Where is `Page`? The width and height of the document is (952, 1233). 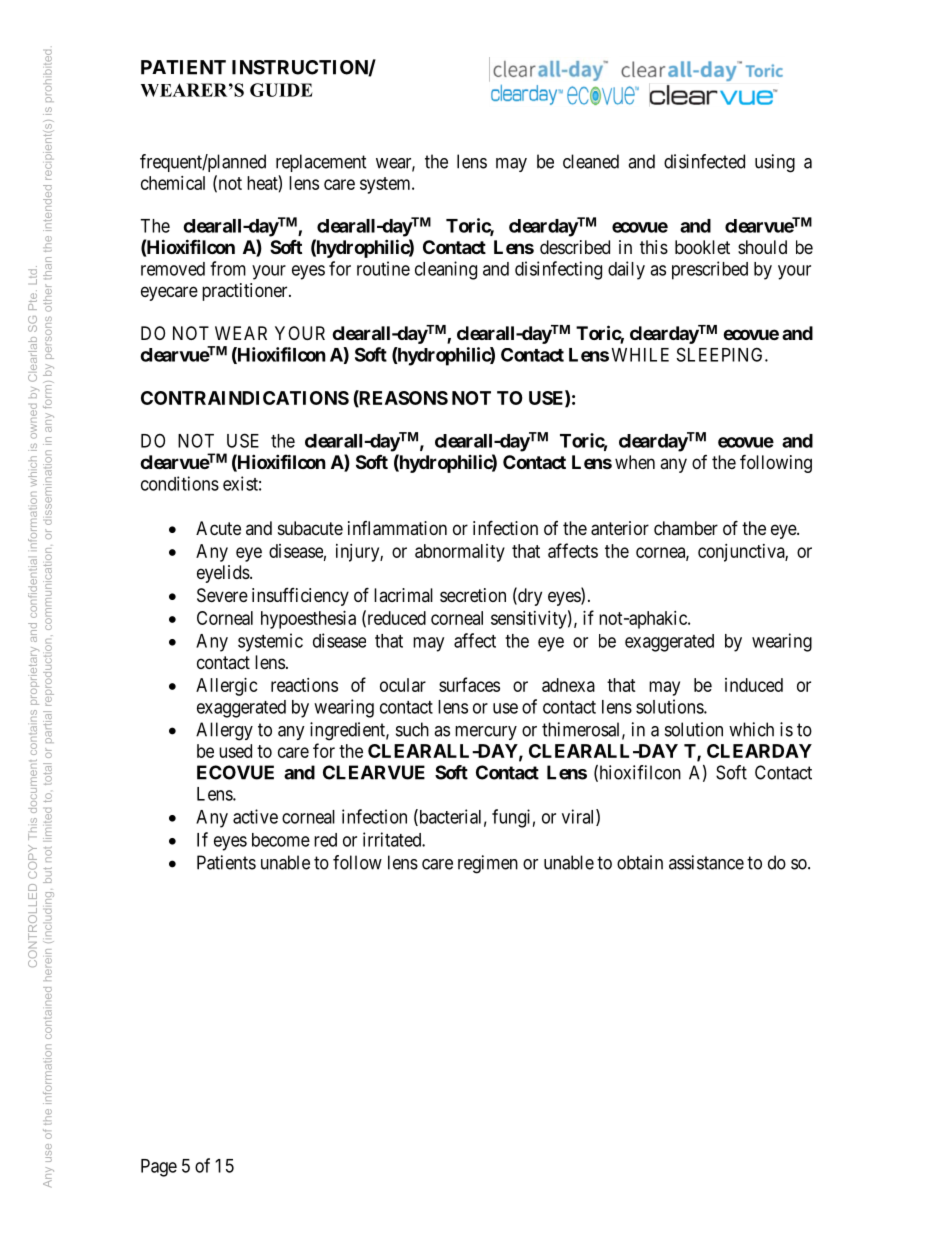
Page is located at coordinates (159, 1168).
